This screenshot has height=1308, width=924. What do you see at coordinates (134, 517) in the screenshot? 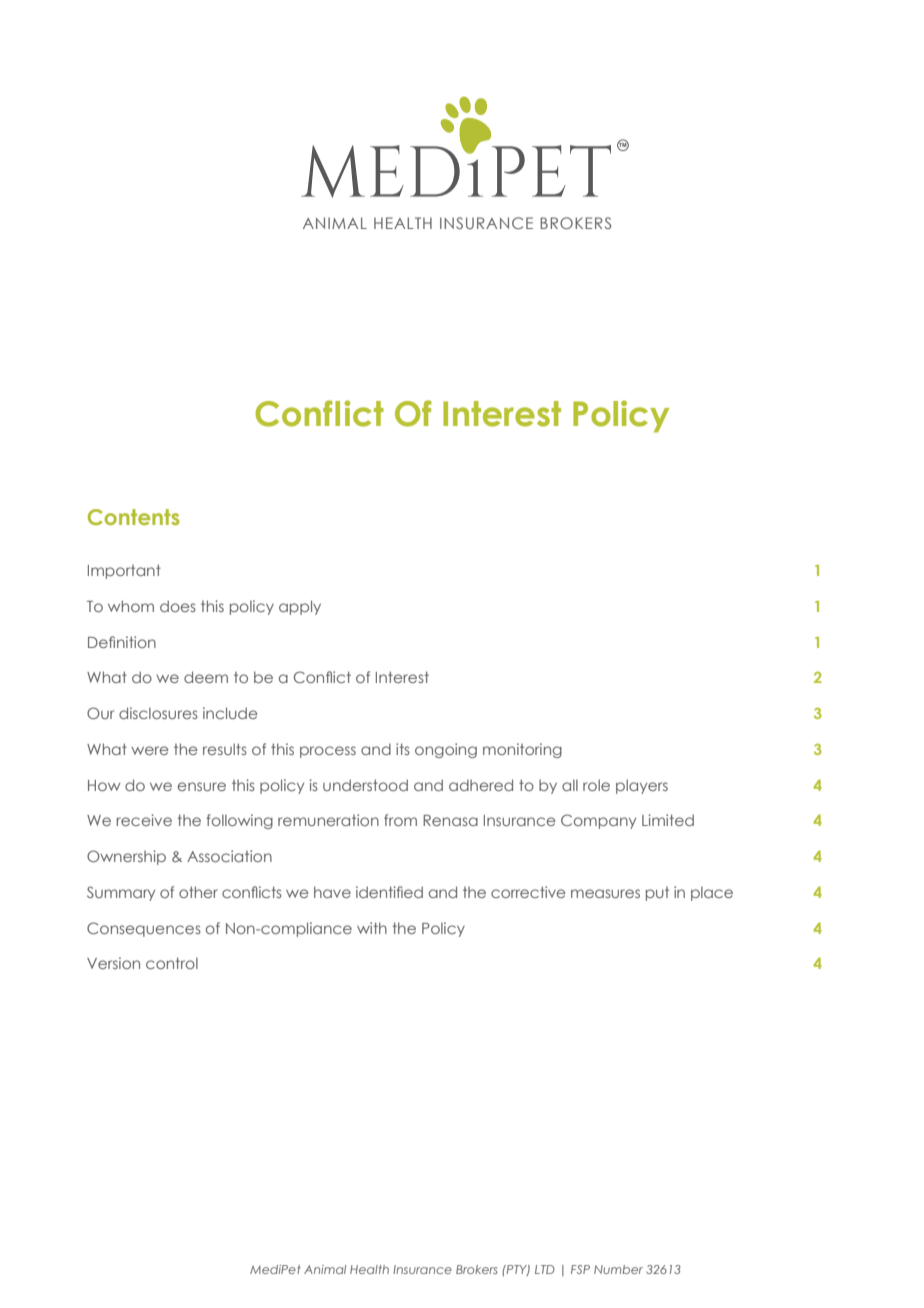
I see `Contents` at bounding box center [134, 517].
